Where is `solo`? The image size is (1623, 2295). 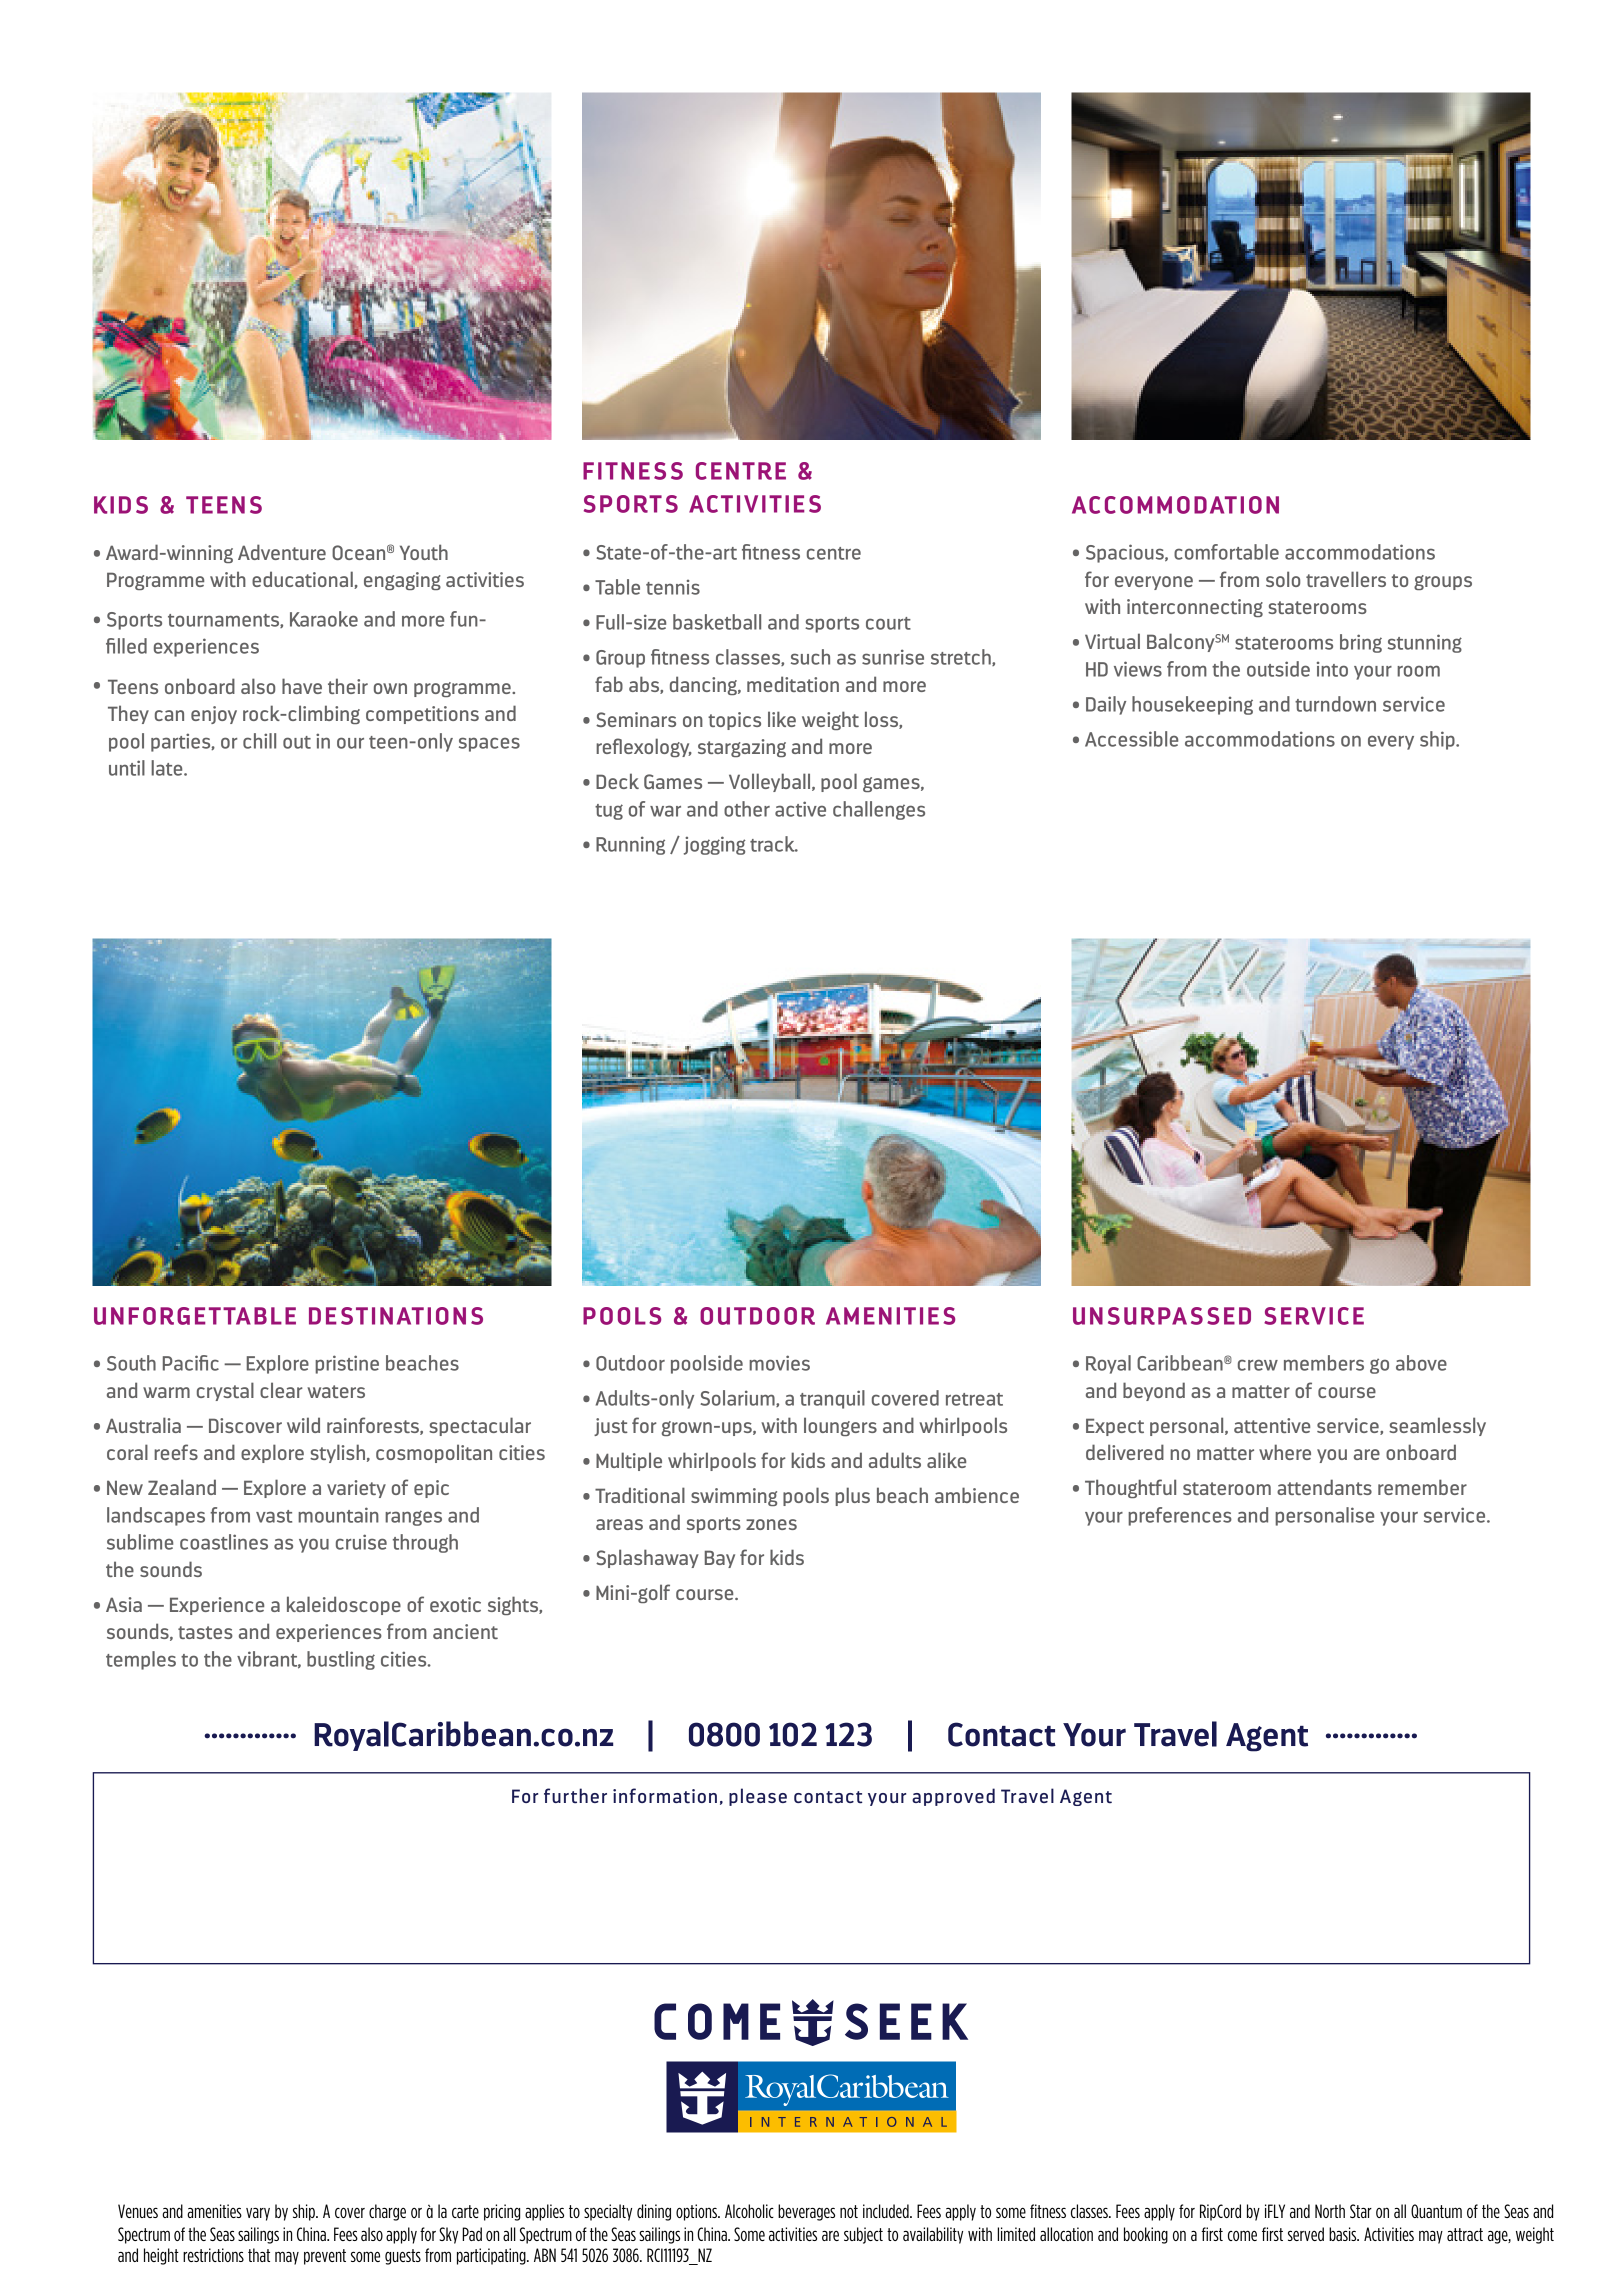 solo is located at coordinates (1283, 579).
